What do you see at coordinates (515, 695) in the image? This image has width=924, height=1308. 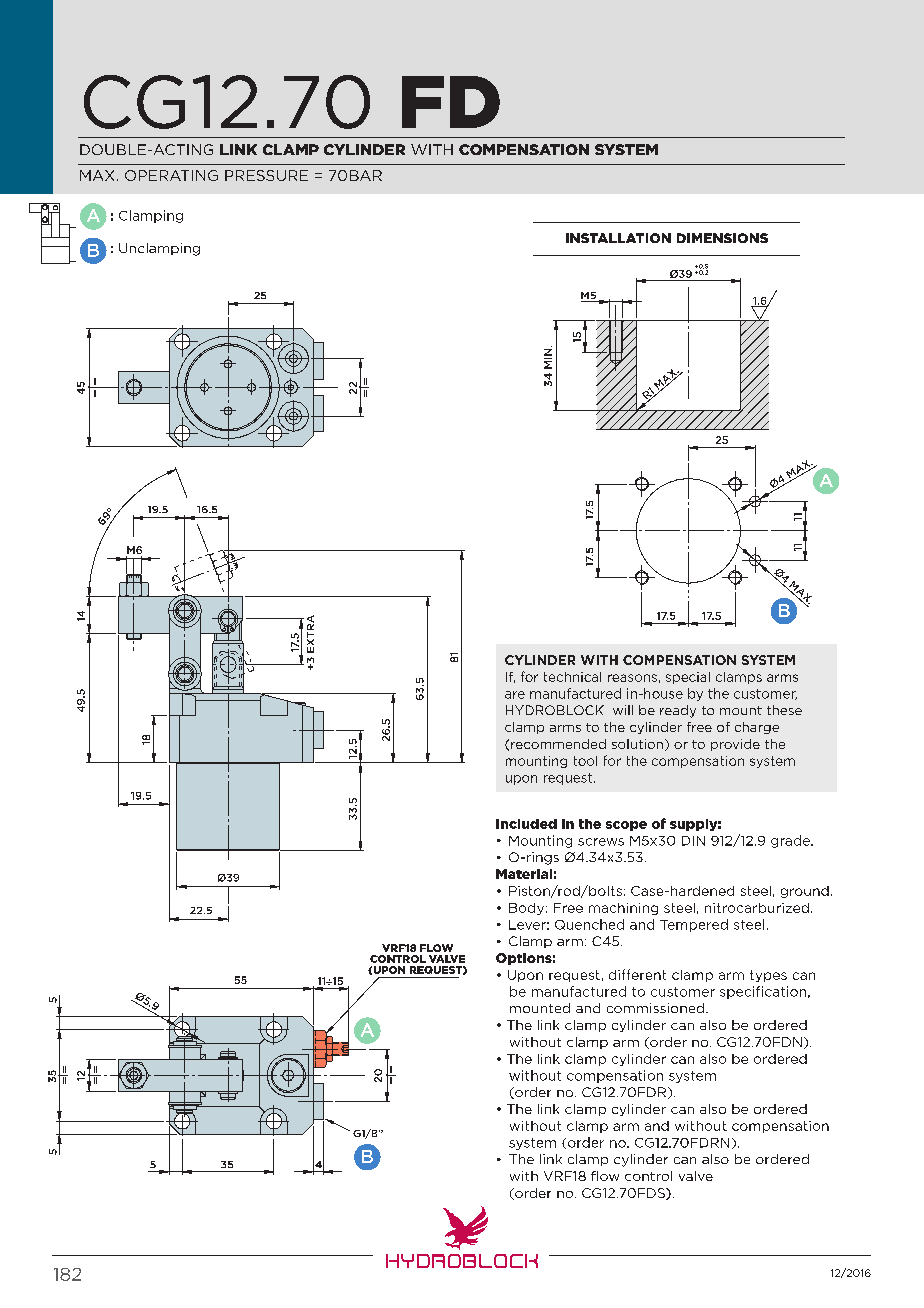 I see `are` at bounding box center [515, 695].
